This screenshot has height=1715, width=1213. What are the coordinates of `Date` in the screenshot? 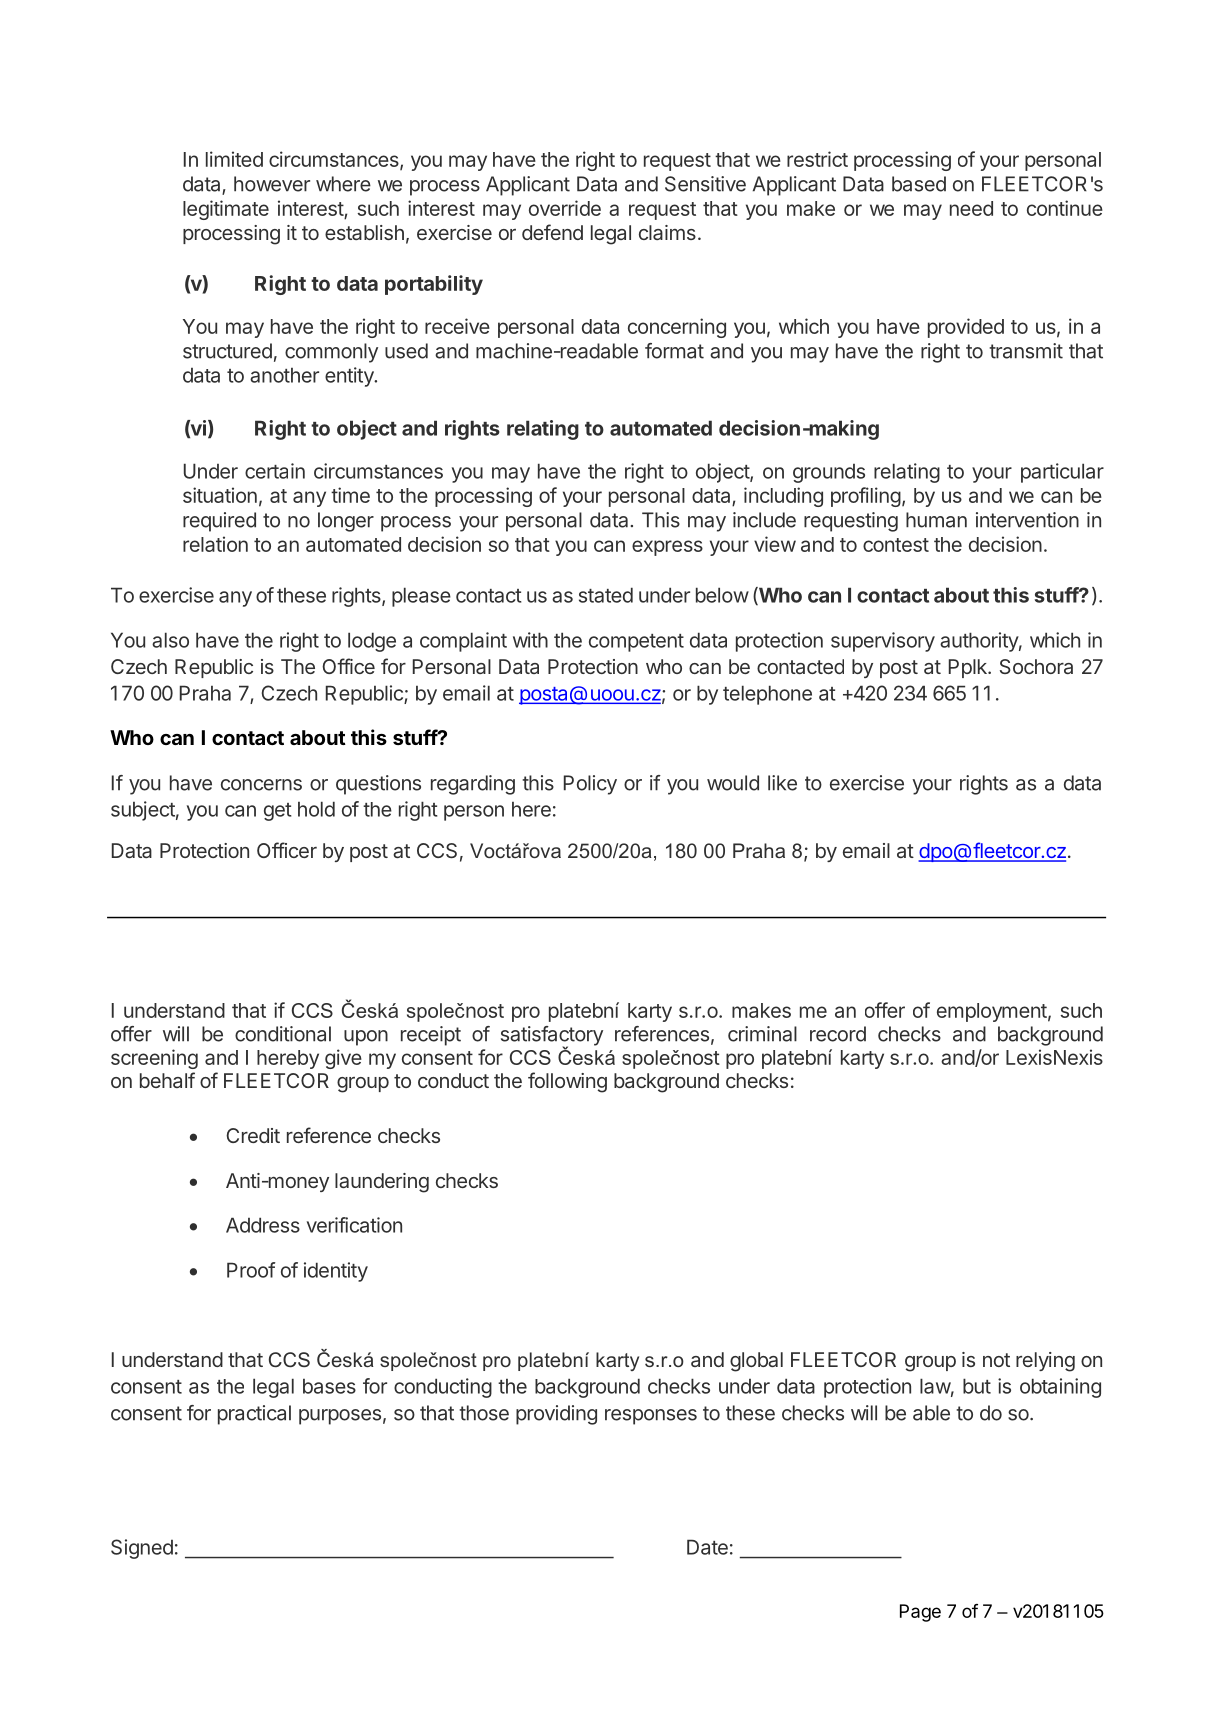 It's located at (707, 1547).
